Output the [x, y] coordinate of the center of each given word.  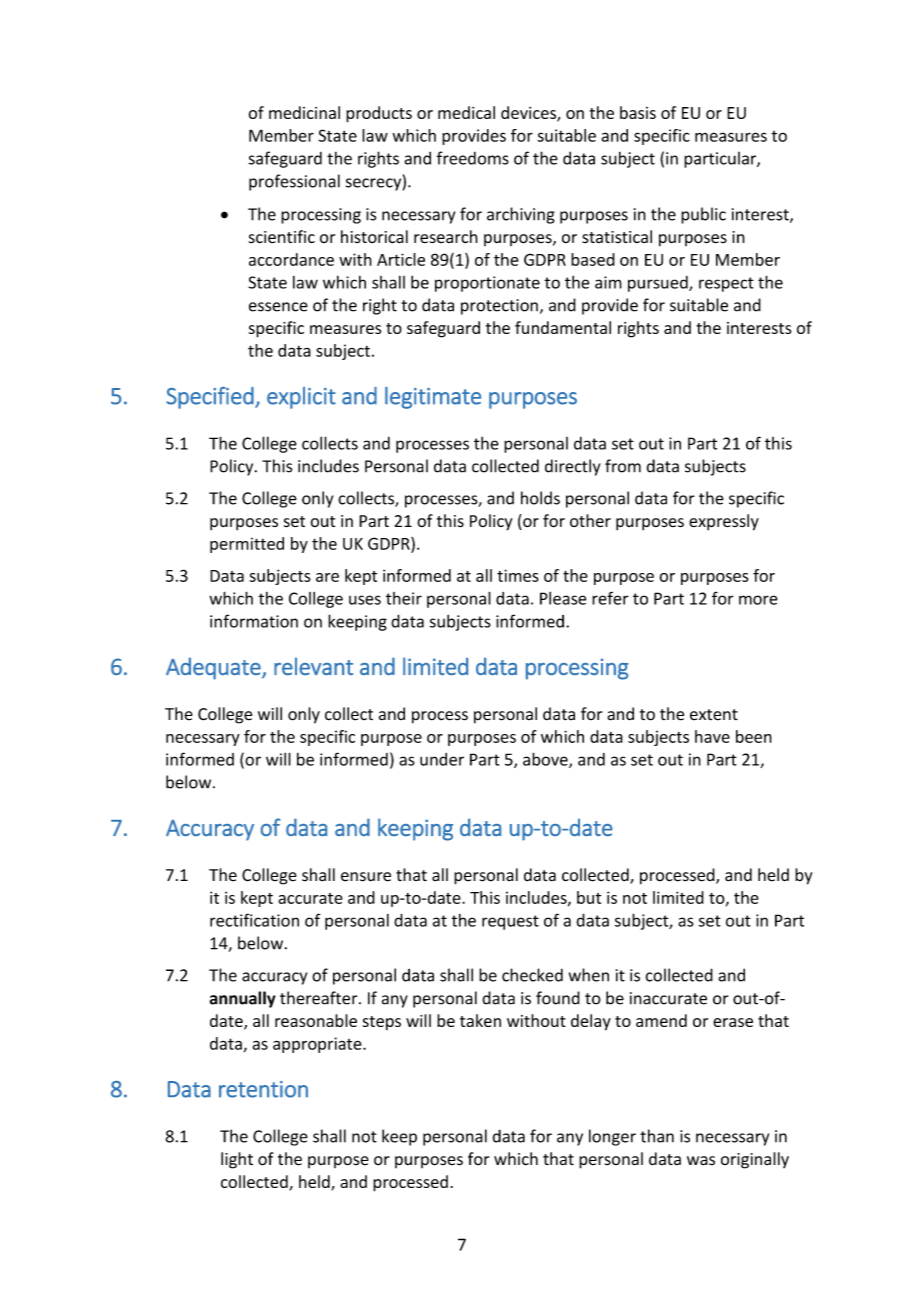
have [712, 736]
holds [540, 498]
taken [480, 1020]
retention [263, 1089]
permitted [247, 545]
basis [638, 112]
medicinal [304, 112]
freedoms [473, 158]
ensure [366, 877]
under [442, 759]
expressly [724, 522]
